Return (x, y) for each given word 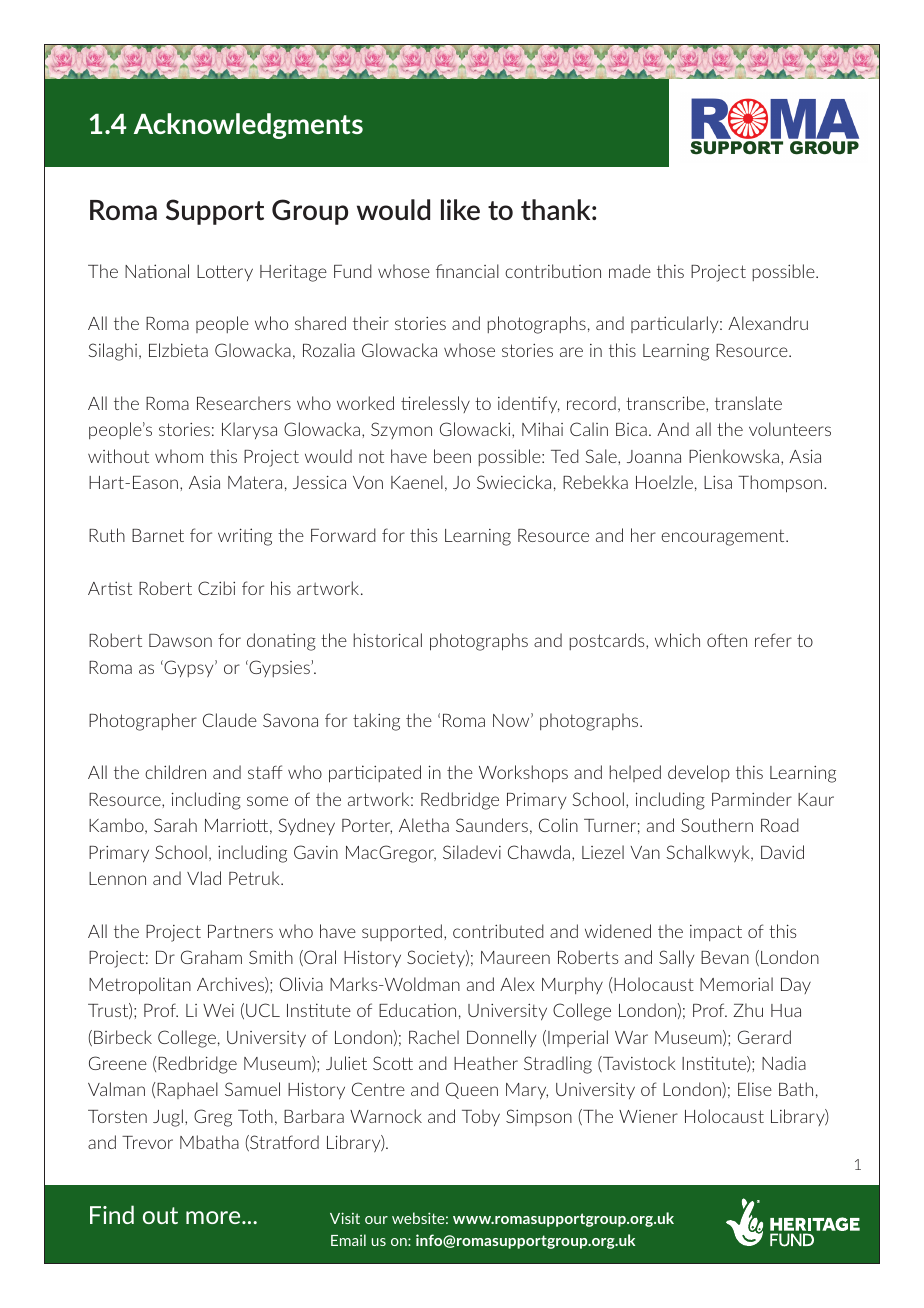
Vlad (204, 878)
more (214, 1217)
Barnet (158, 535)
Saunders (492, 825)
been (452, 456)
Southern (717, 825)
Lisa (718, 482)
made (630, 271)
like (460, 209)
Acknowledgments (248, 126)
